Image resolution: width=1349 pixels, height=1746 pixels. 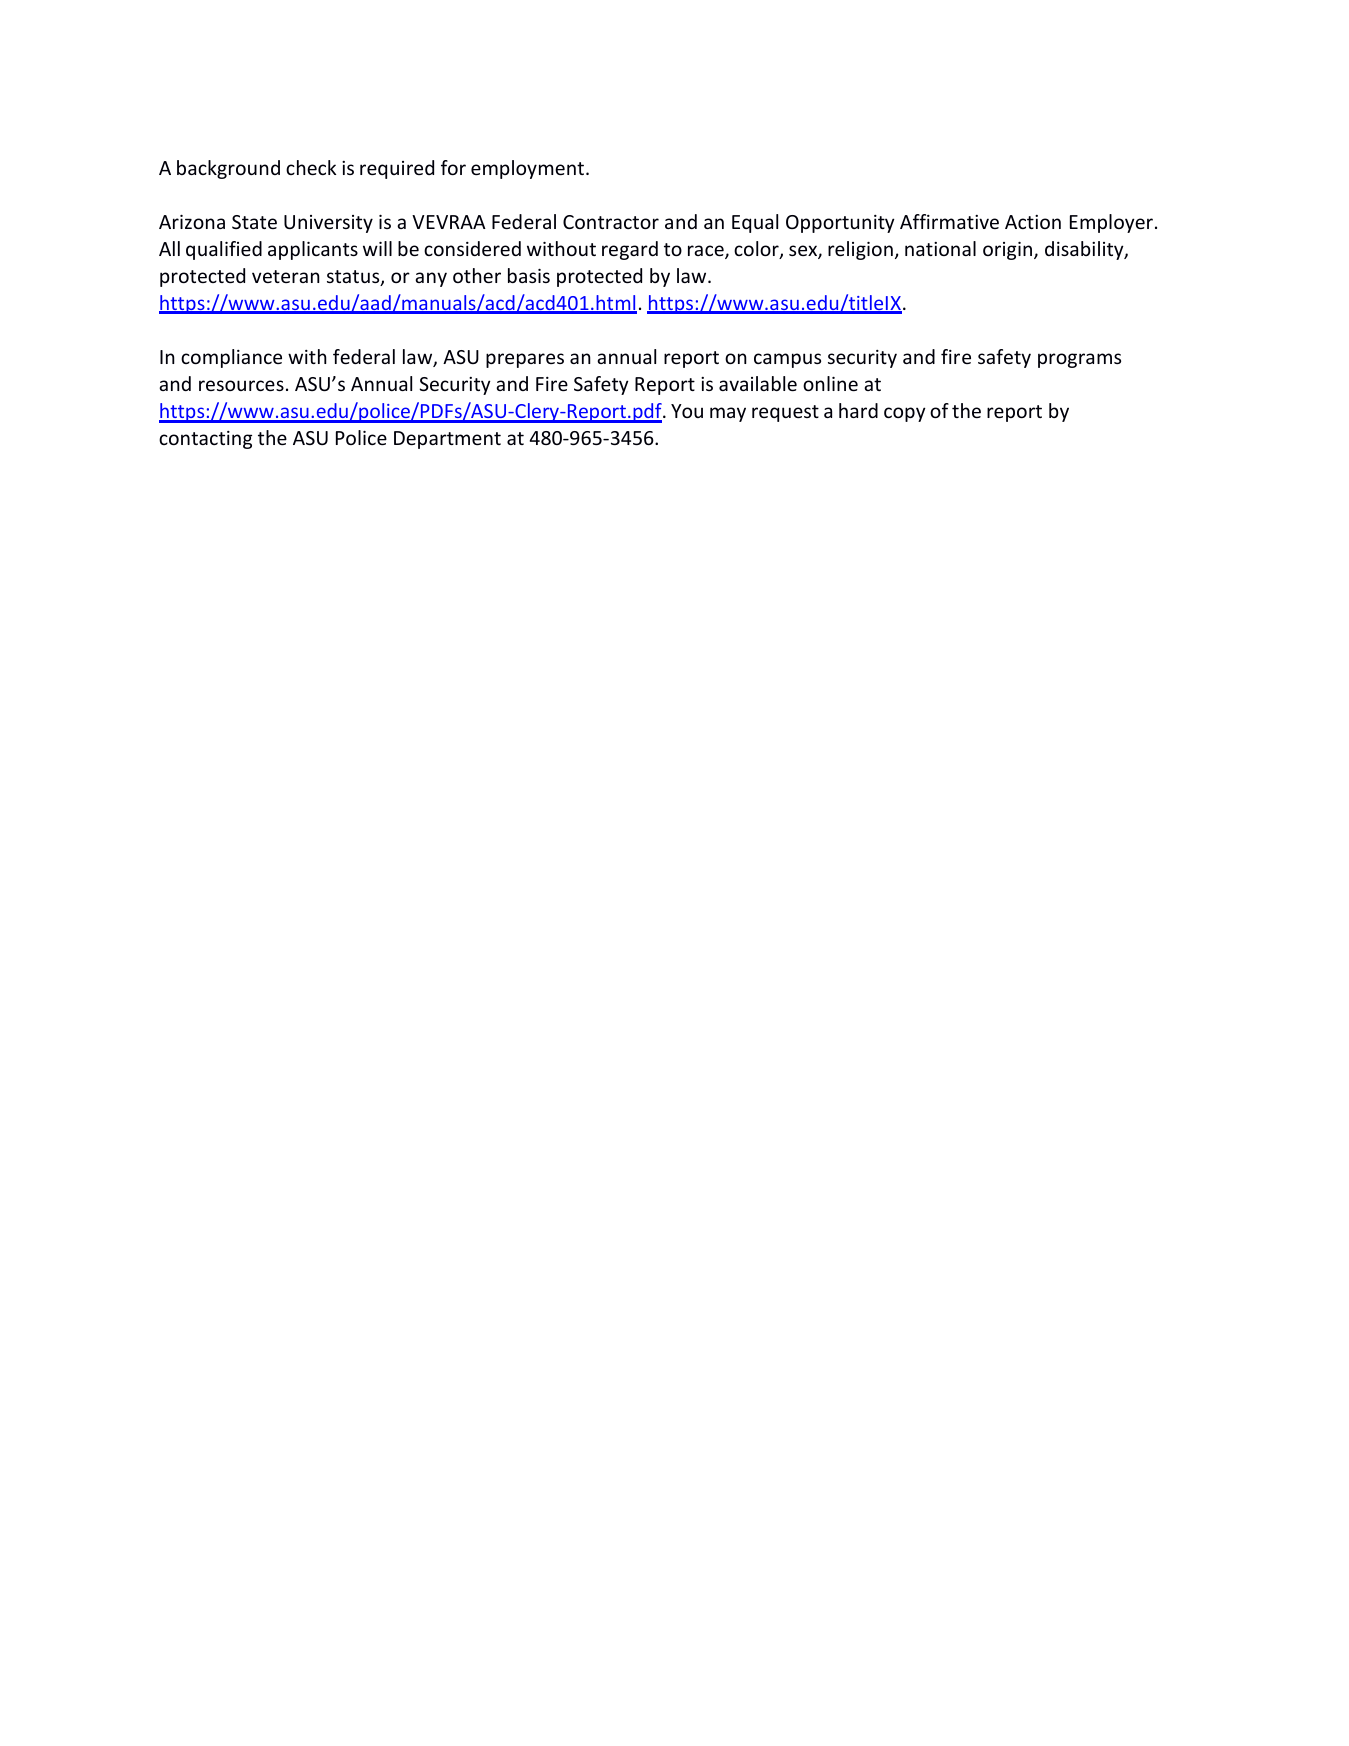 I want to click on contacting, so click(x=205, y=440).
